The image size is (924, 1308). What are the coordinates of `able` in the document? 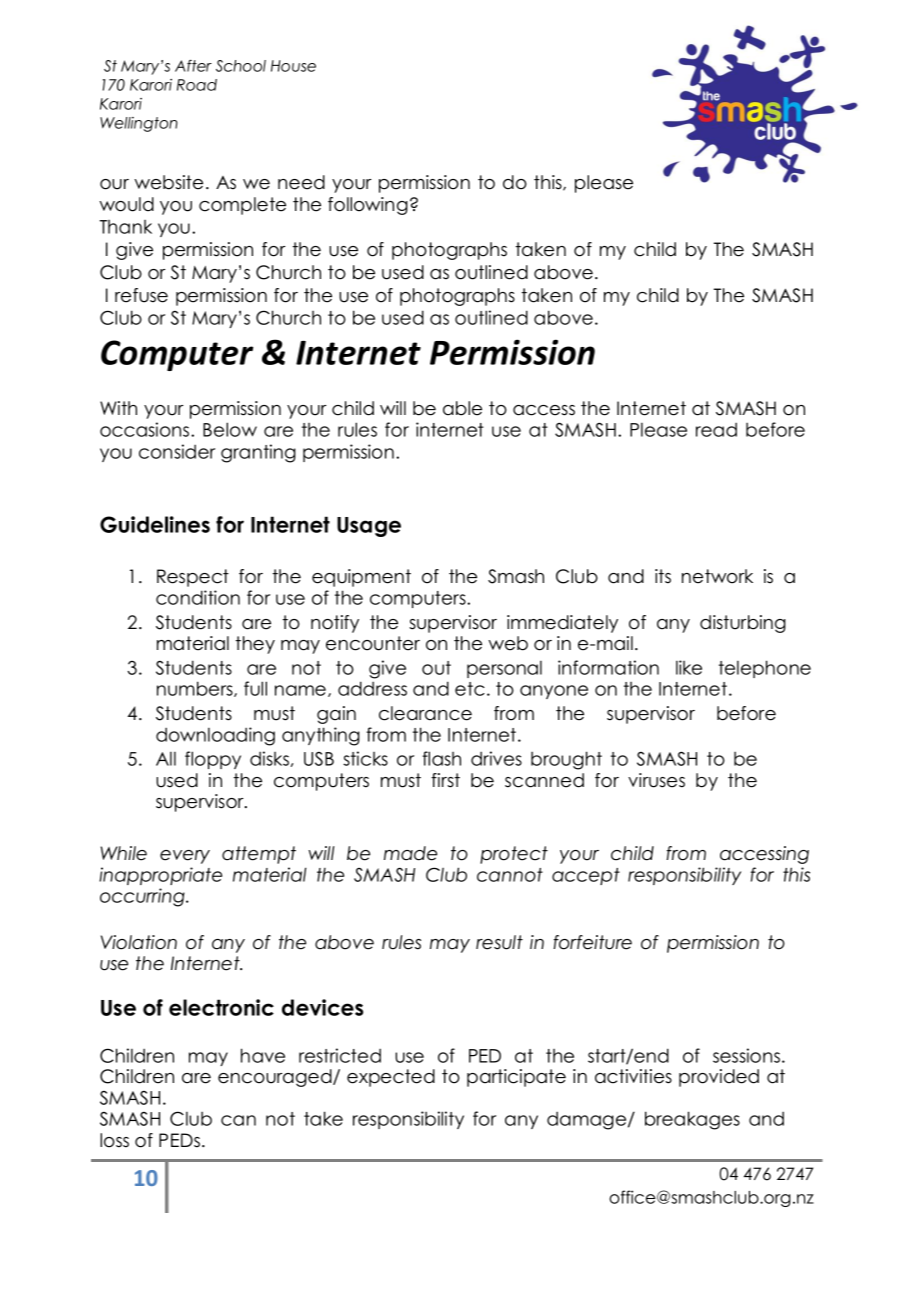 It's located at (462, 408).
